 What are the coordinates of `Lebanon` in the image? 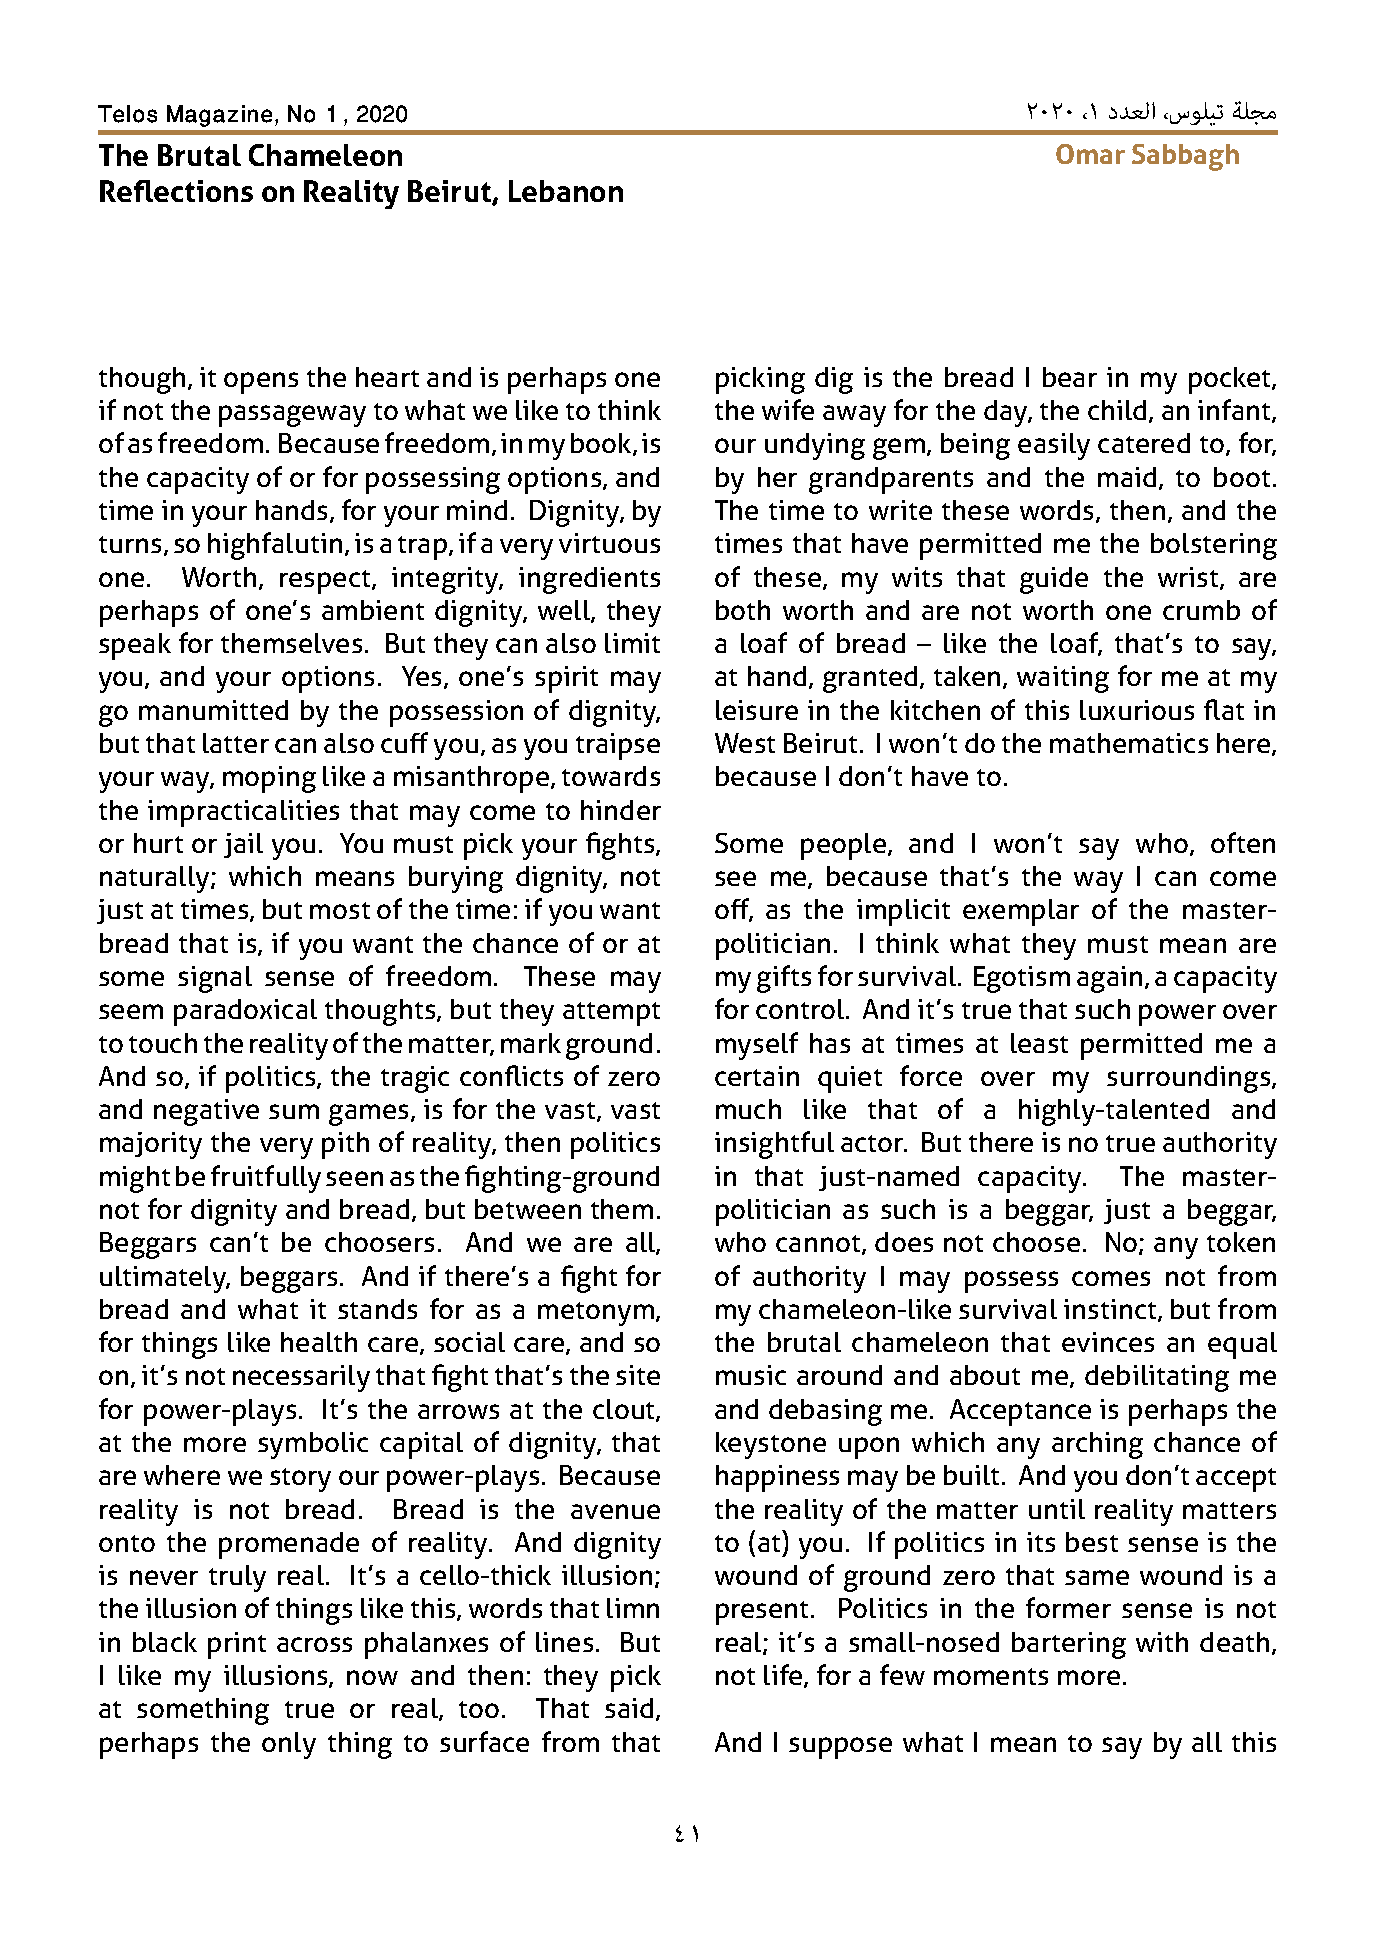 It's located at (566, 191).
